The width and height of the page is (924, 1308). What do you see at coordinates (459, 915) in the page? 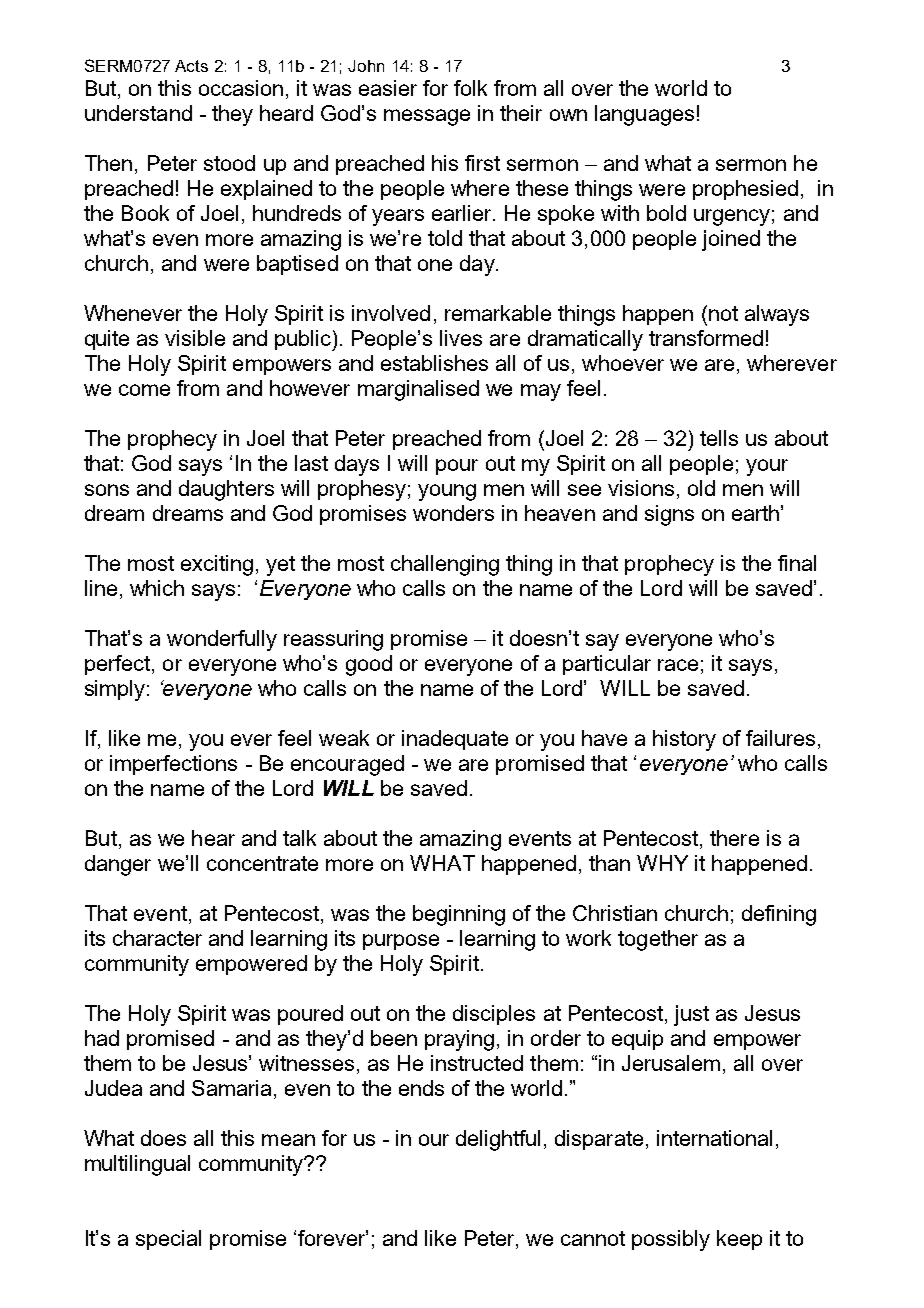
I see `beginning` at bounding box center [459, 915].
